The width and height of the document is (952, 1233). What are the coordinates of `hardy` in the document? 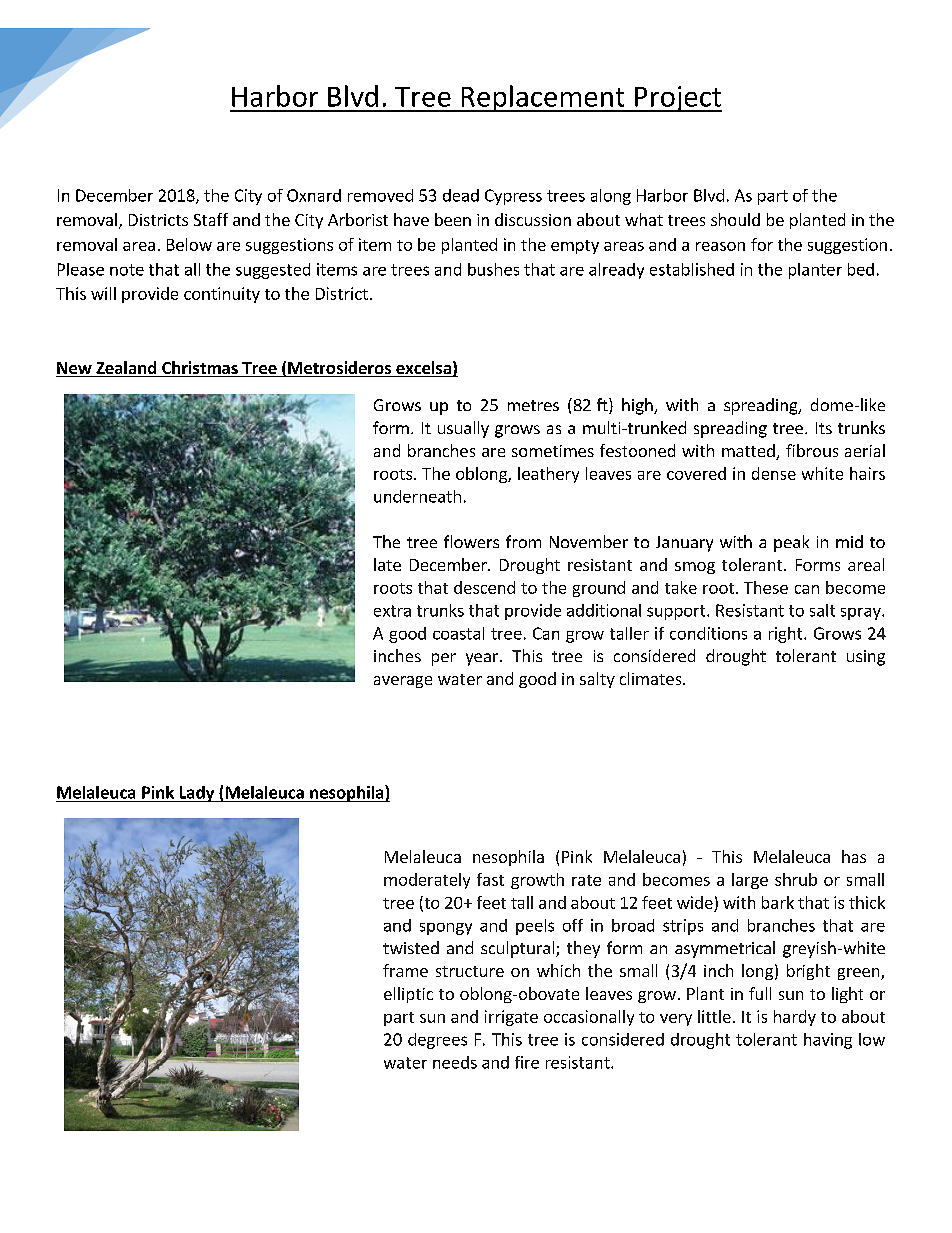 It's located at (795, 1018).
